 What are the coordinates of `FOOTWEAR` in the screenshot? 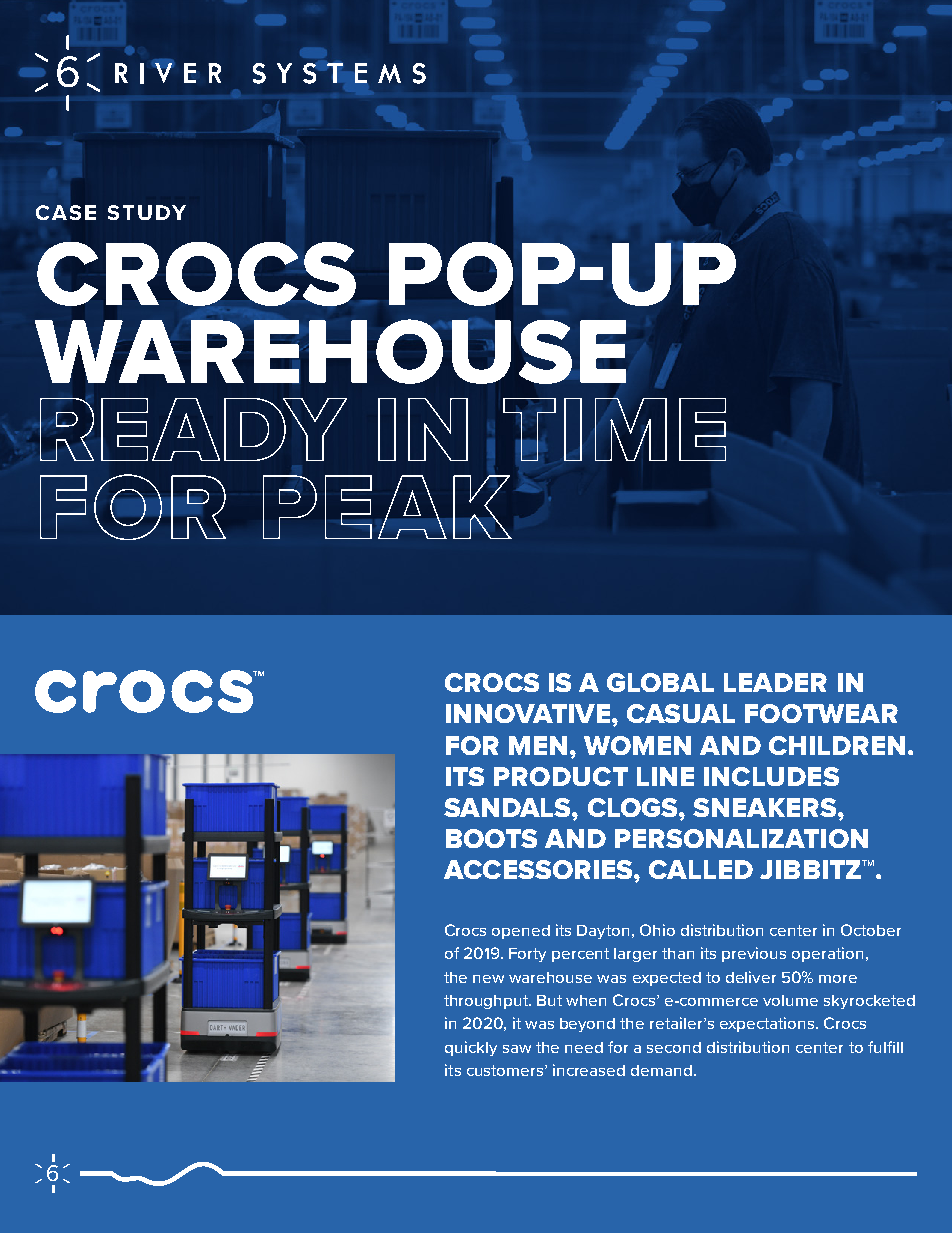 It's located at (821, 713).
